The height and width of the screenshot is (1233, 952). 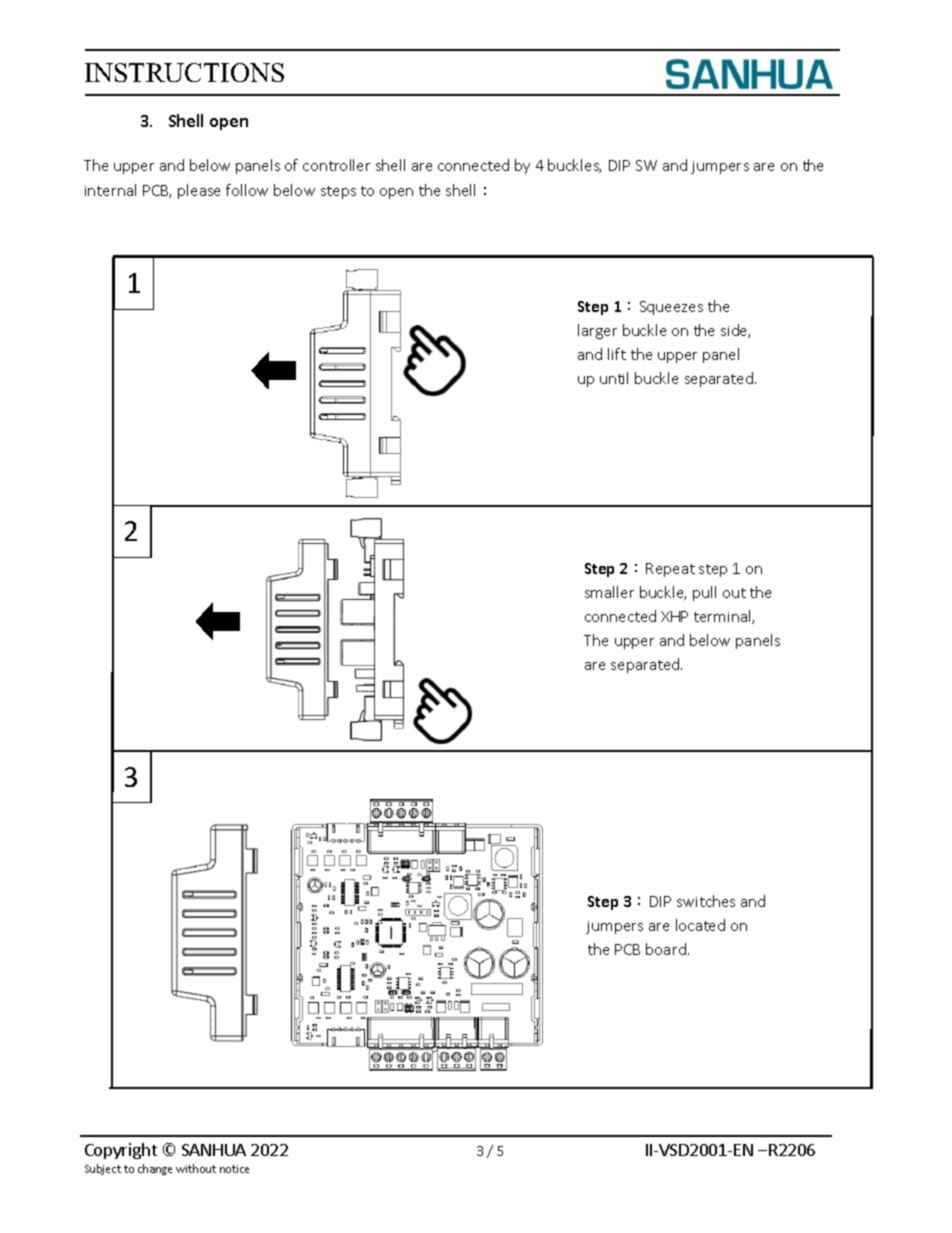 What do you see at coordinates (597, 331) in the screenshot?
I see `larger` at bounding box center [597, 331].
